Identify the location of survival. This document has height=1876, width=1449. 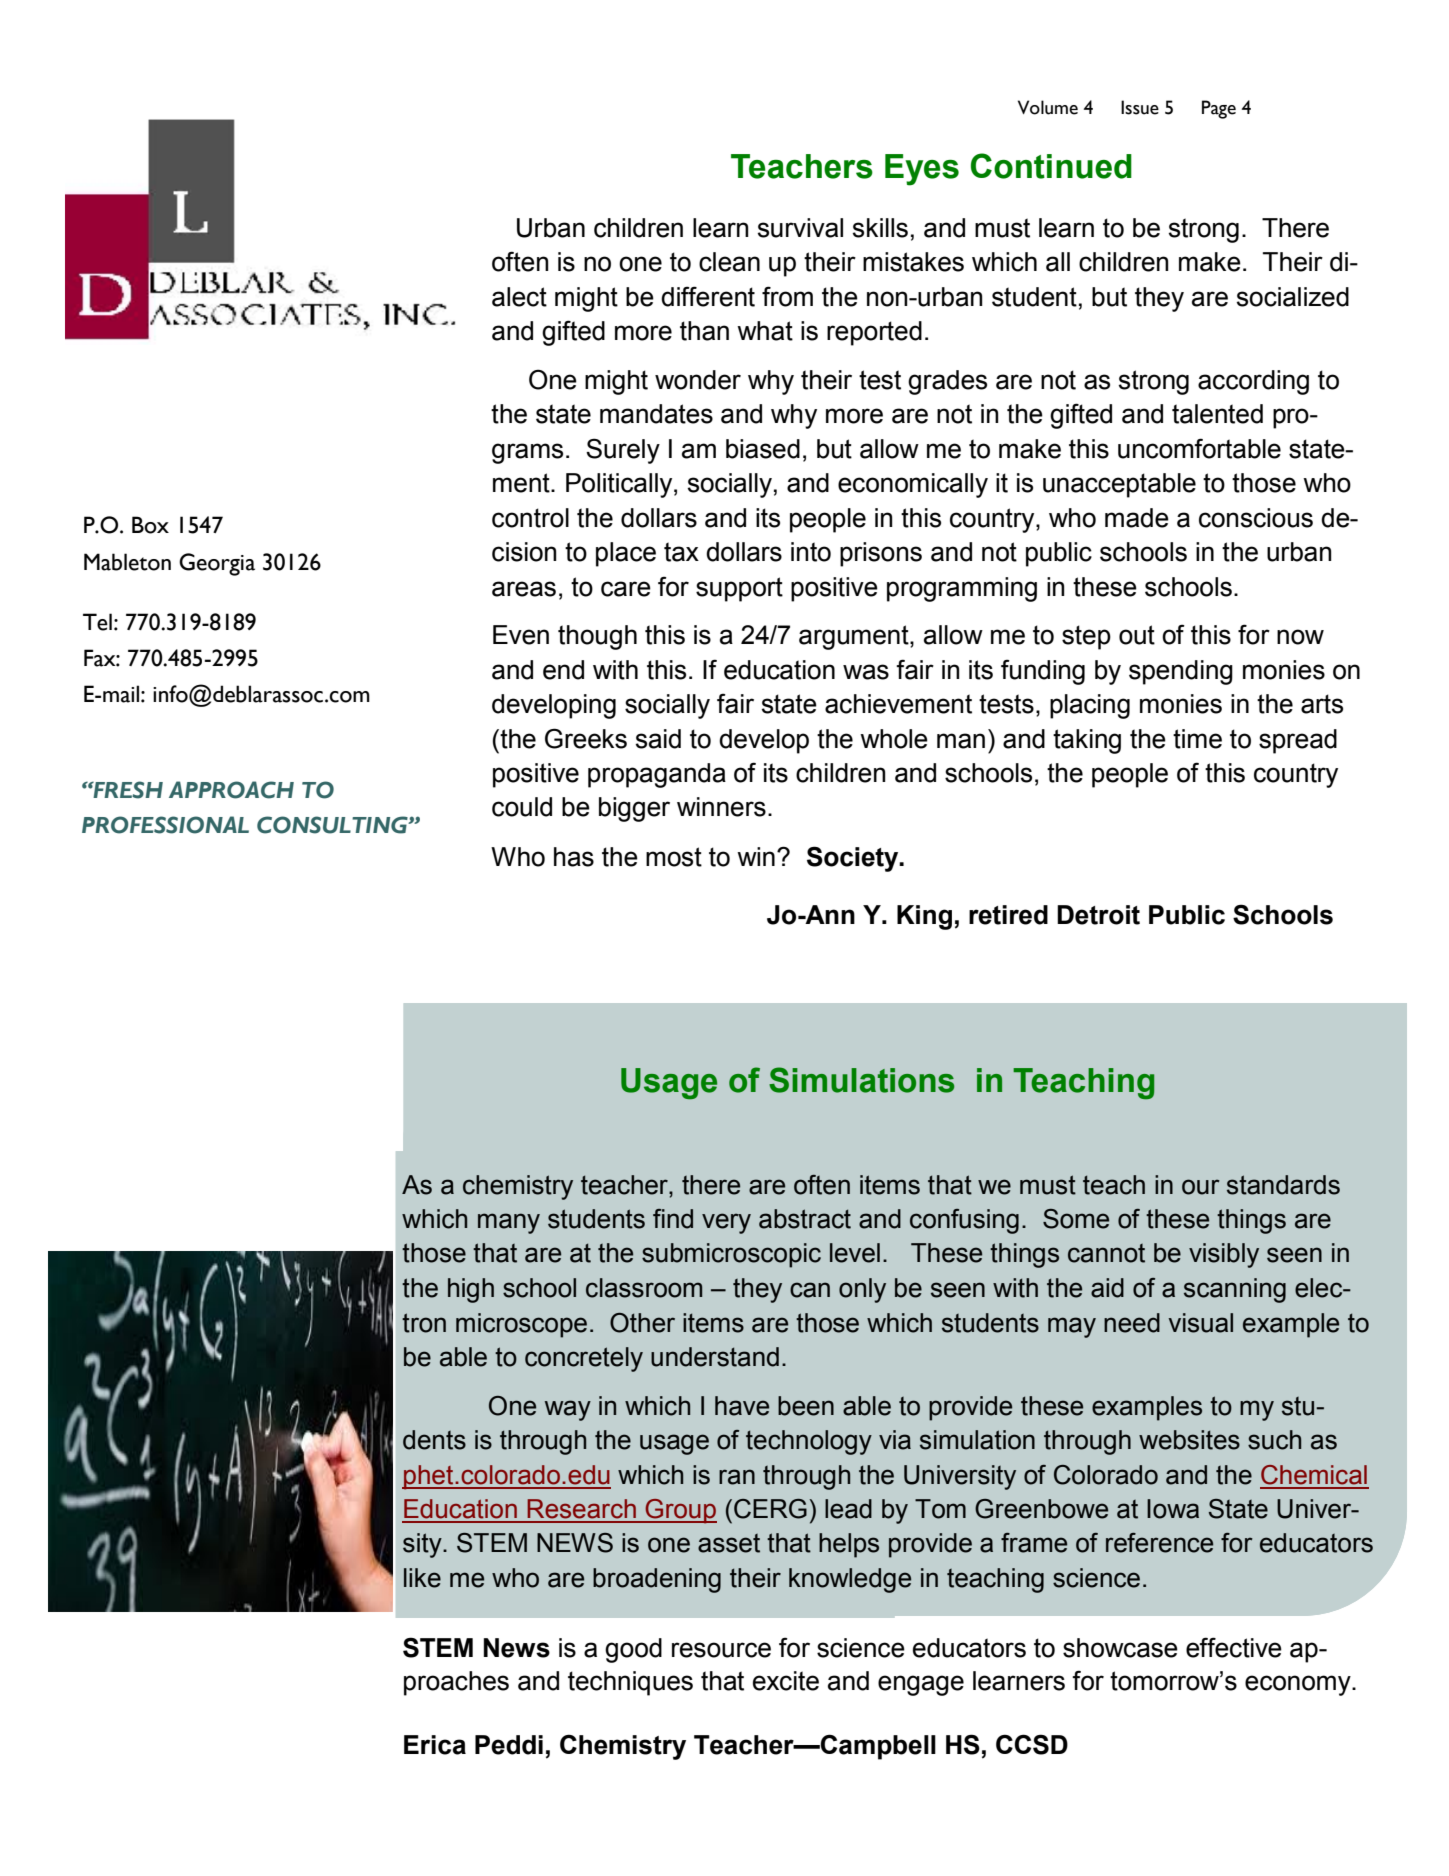
(800, 228).
